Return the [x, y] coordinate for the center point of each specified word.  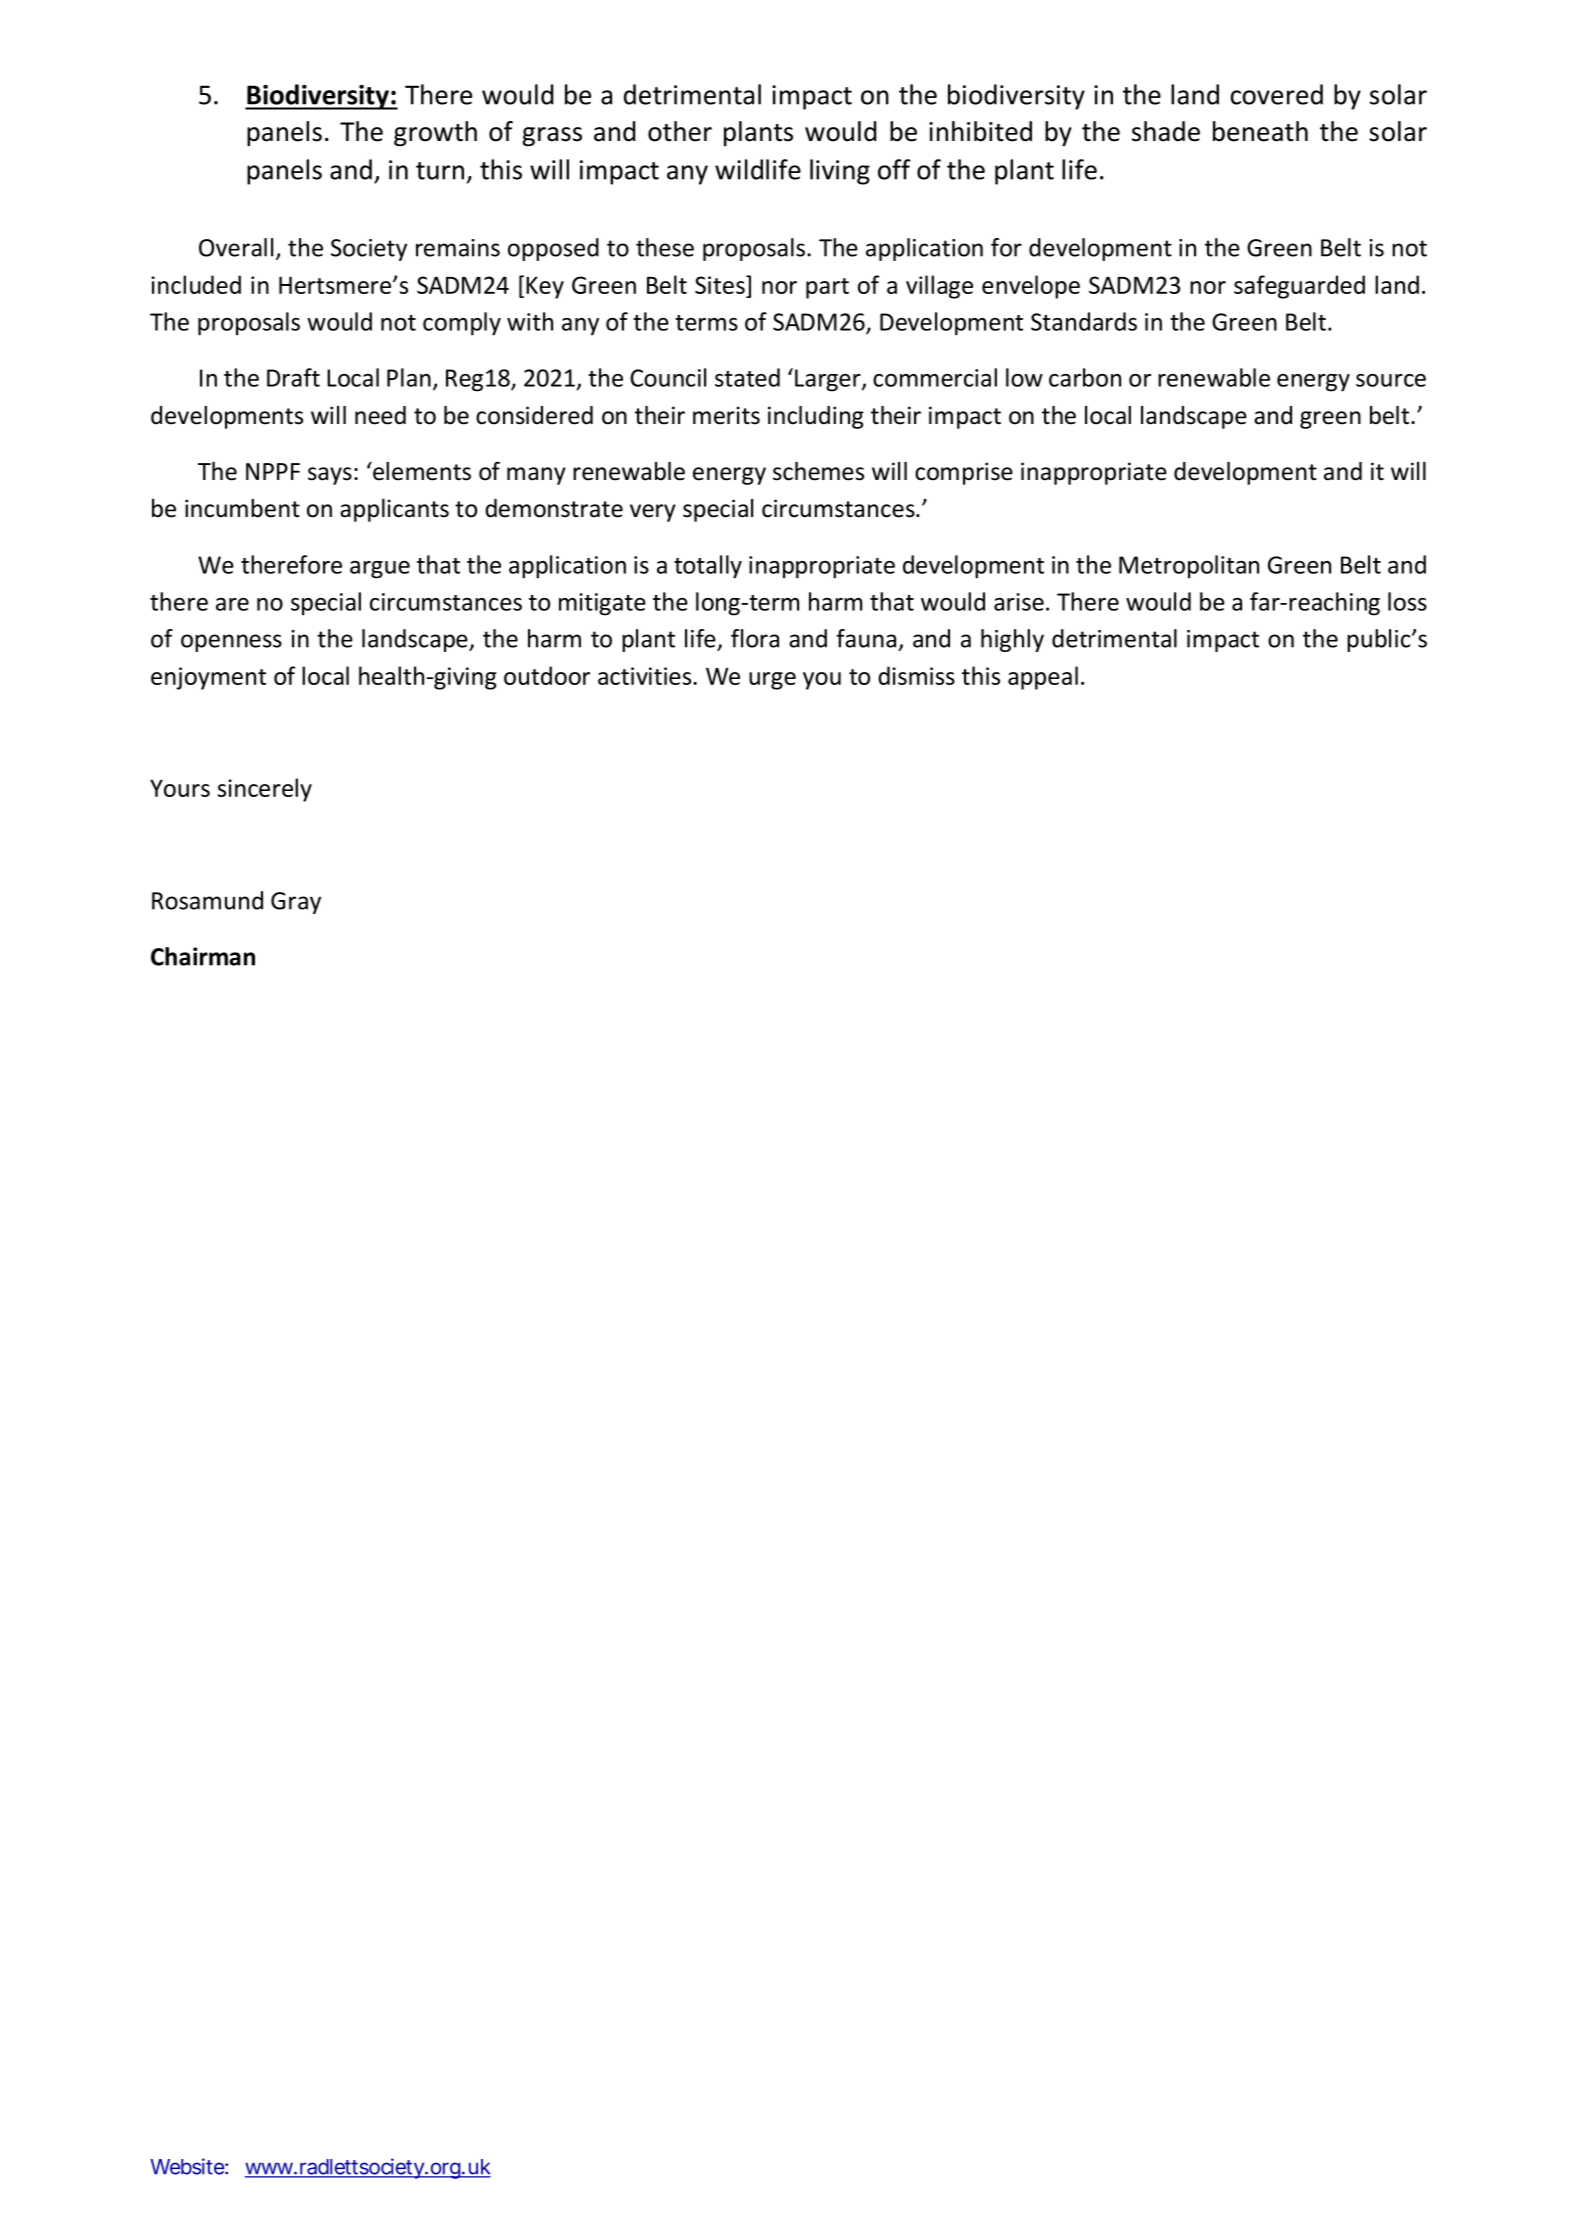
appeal [1043, 678]
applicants [394, 510]
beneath [1260, 131]
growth [435, 134]
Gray [296, 903]
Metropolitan [1189, 567]
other [680, 131]
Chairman [203, 956]
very [653, 513]
